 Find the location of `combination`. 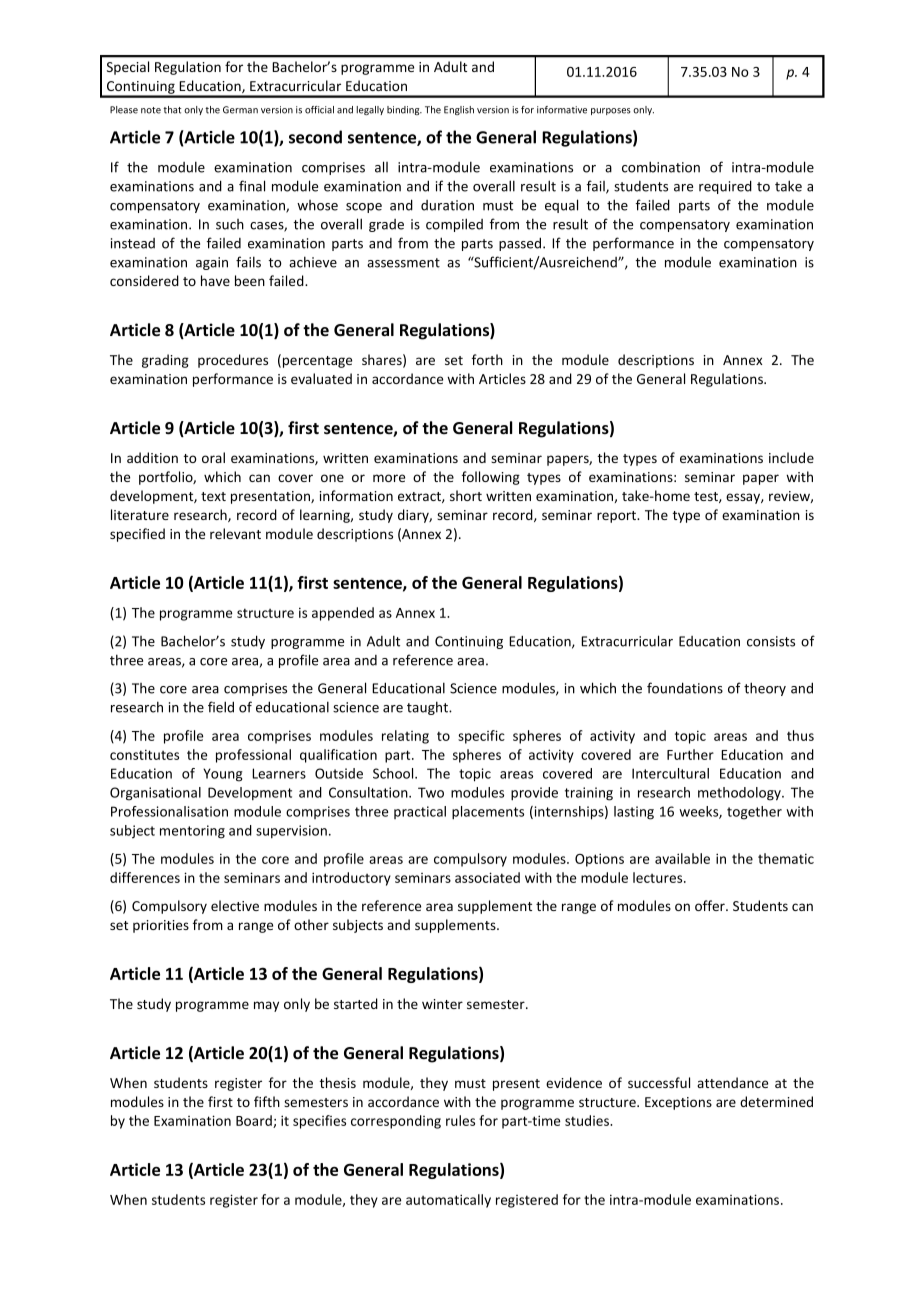

combination is located at coordinates (661, 167).
